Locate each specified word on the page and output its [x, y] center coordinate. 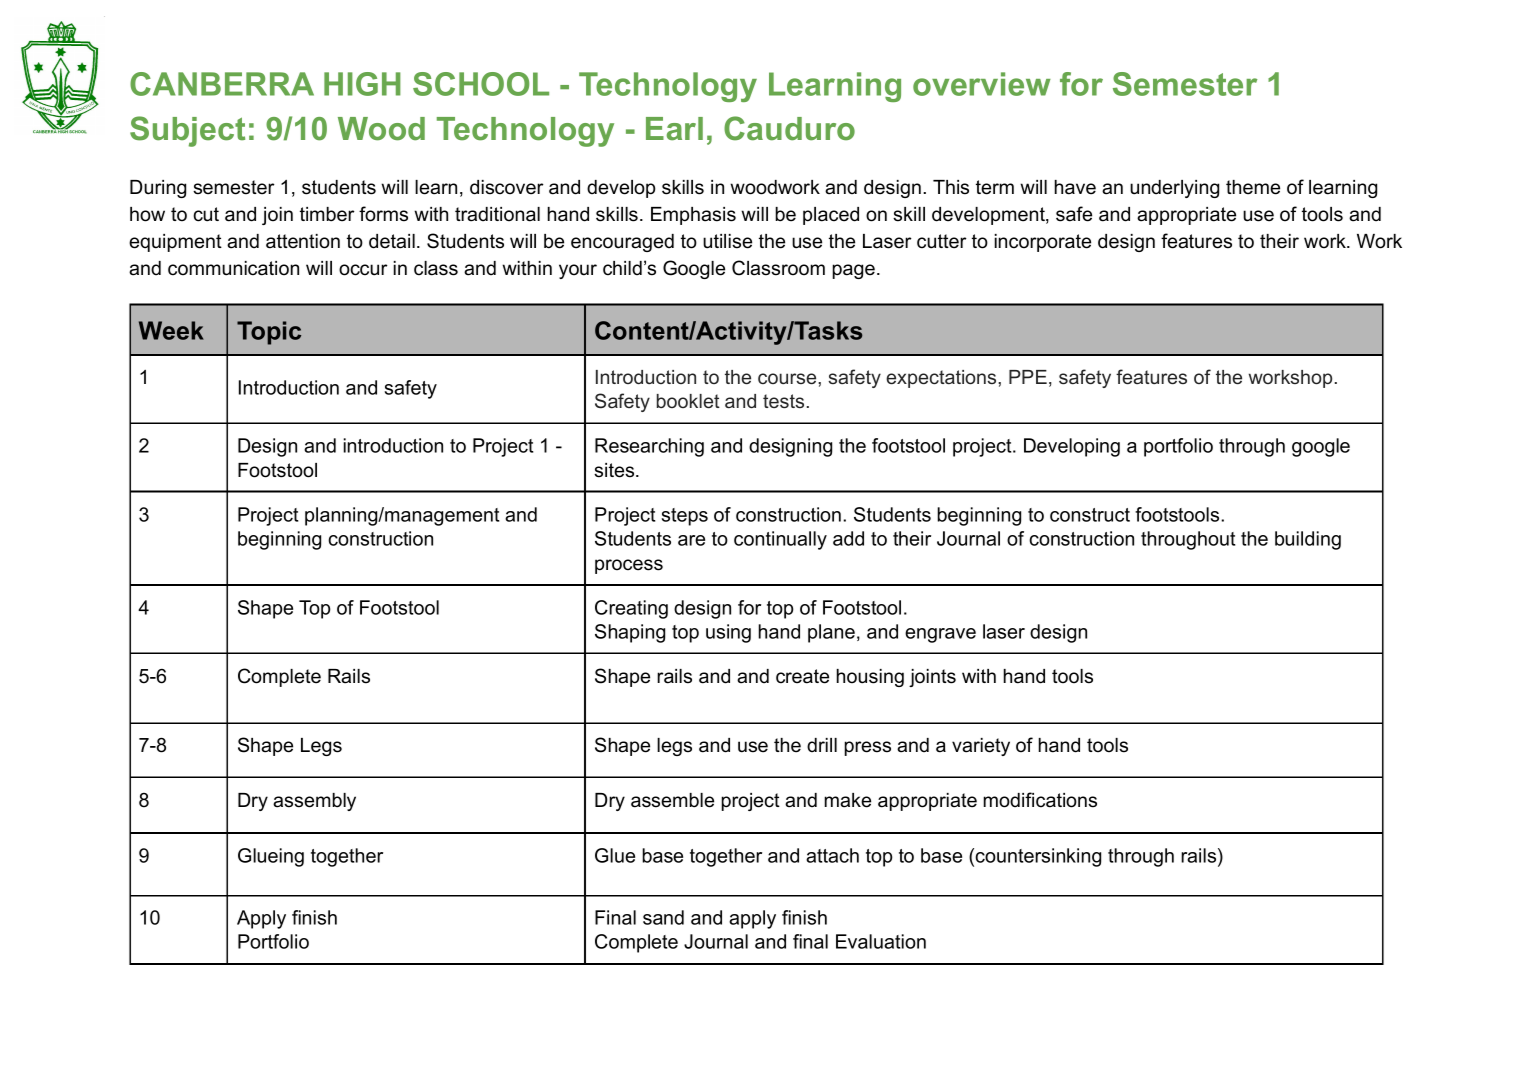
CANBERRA [222, 84]
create [802, 676]
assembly [314, 802]
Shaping [630, 633]
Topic [269, 333]
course [788, 378]
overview [982, 84]
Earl [674, 129]
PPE [1028, 377]
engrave [940, 635]
